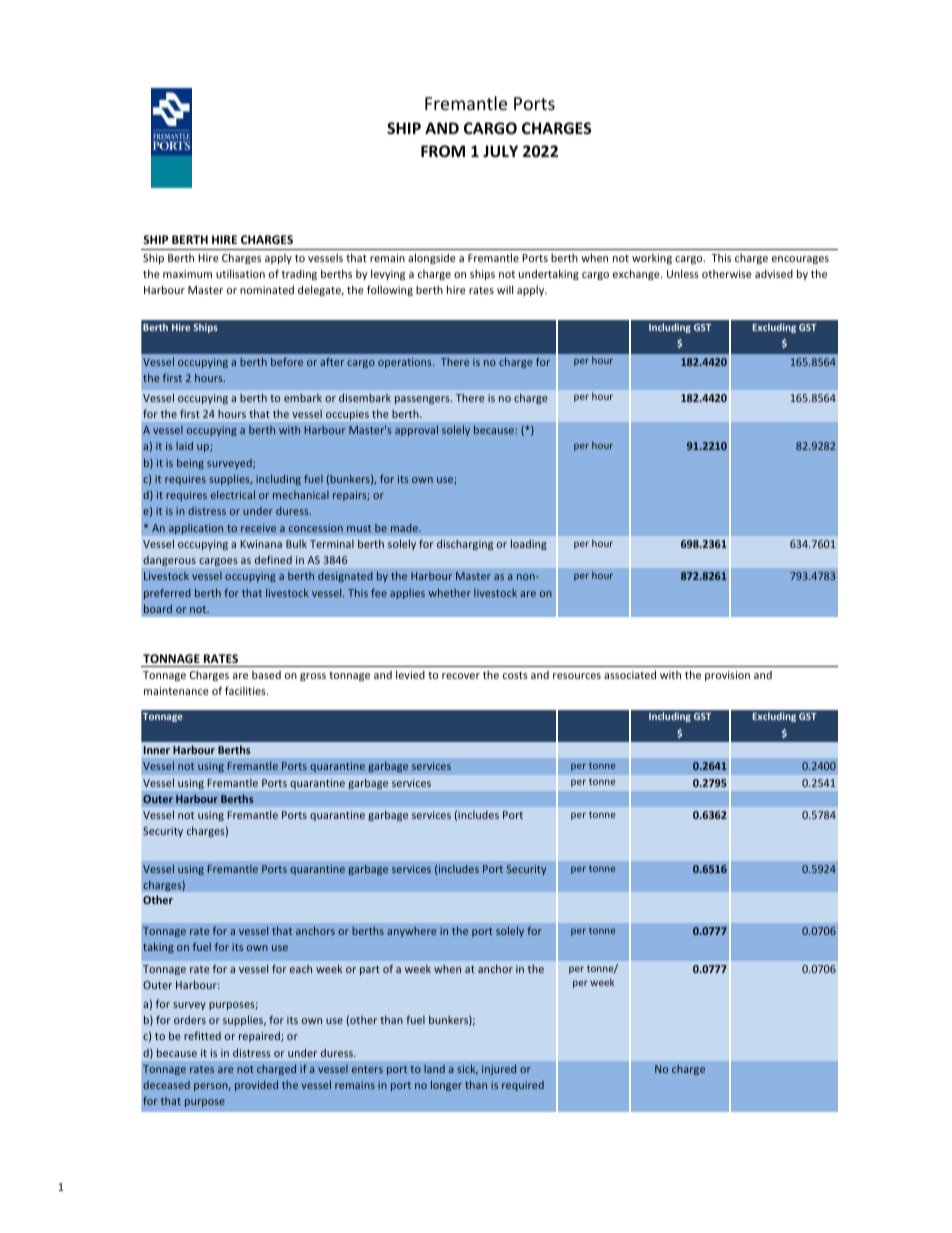 This document has height=1233, width=952. I want to click on utilisation, so click(240, 273).
